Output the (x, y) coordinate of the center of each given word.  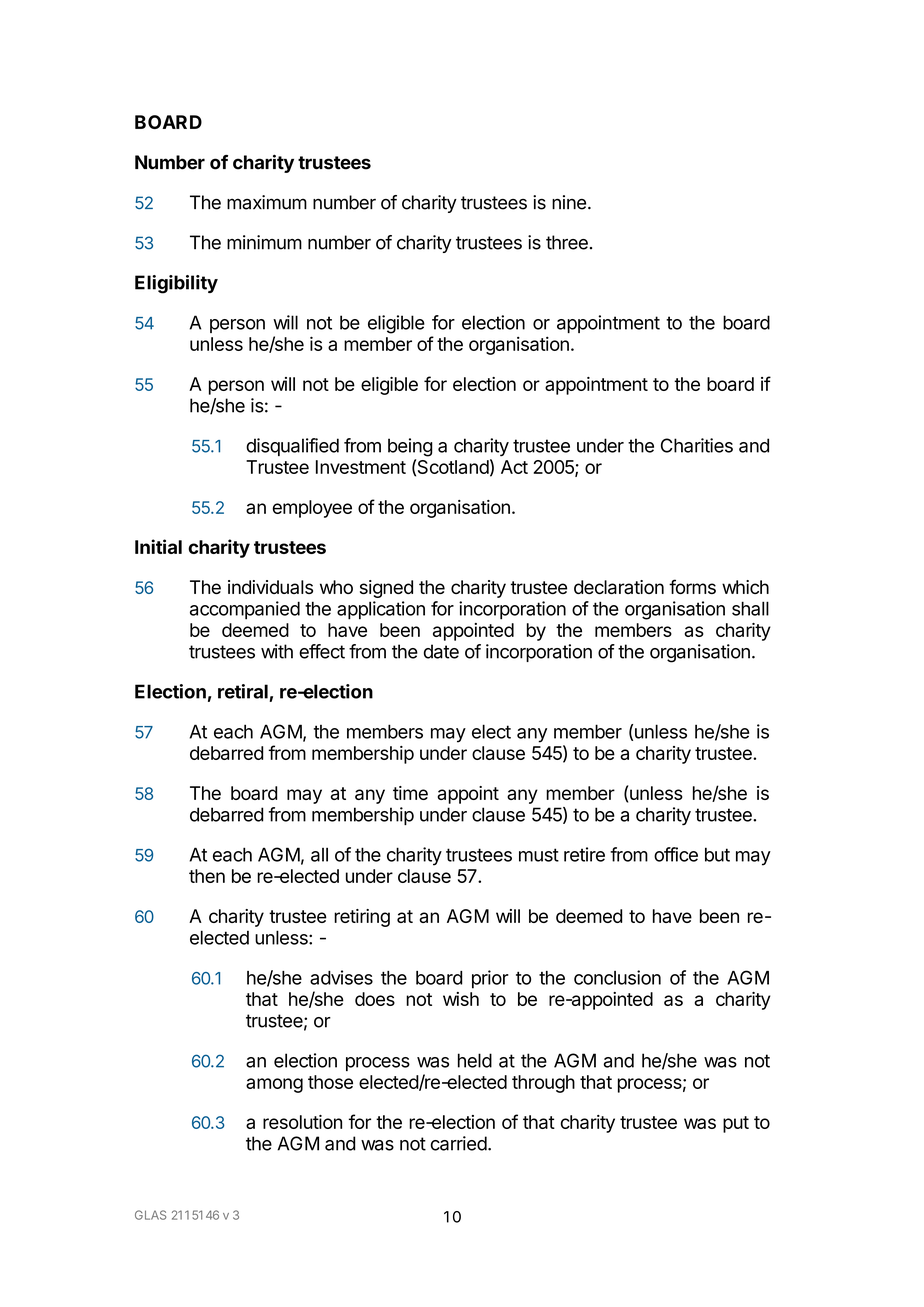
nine (569, 202)
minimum (264, 242)
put (736, 1124)
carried (459, 1143)
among (274, 1085)
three (567, 242)
